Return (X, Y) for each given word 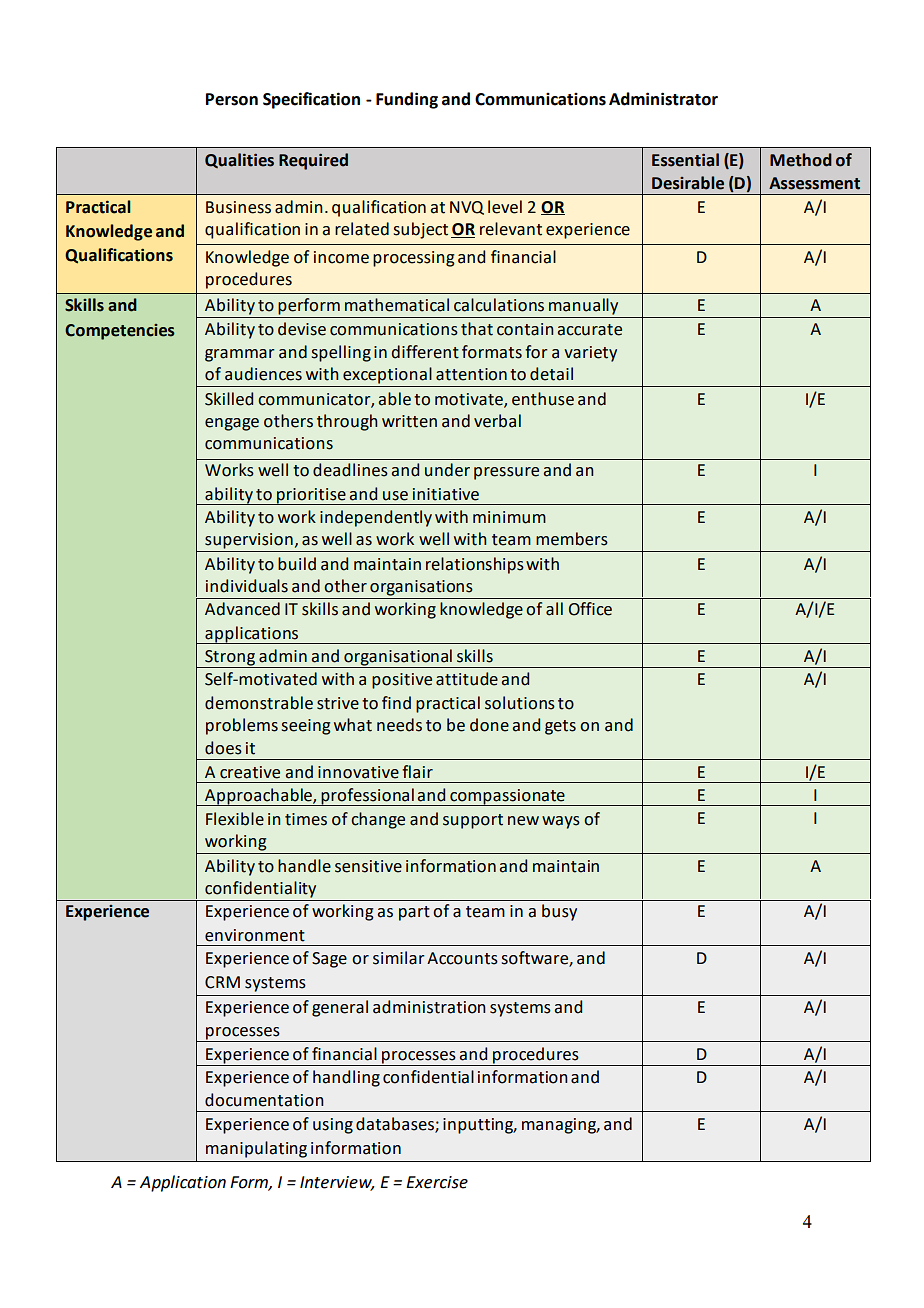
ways (561, 822)
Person (232, 99)
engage (232, 424)
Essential (685, 160)
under (447, 470)
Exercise (437, 1182)
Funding (407, 100)
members (572, 539)
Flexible (235, 819)
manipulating (256, 1149)
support (473, 821)
